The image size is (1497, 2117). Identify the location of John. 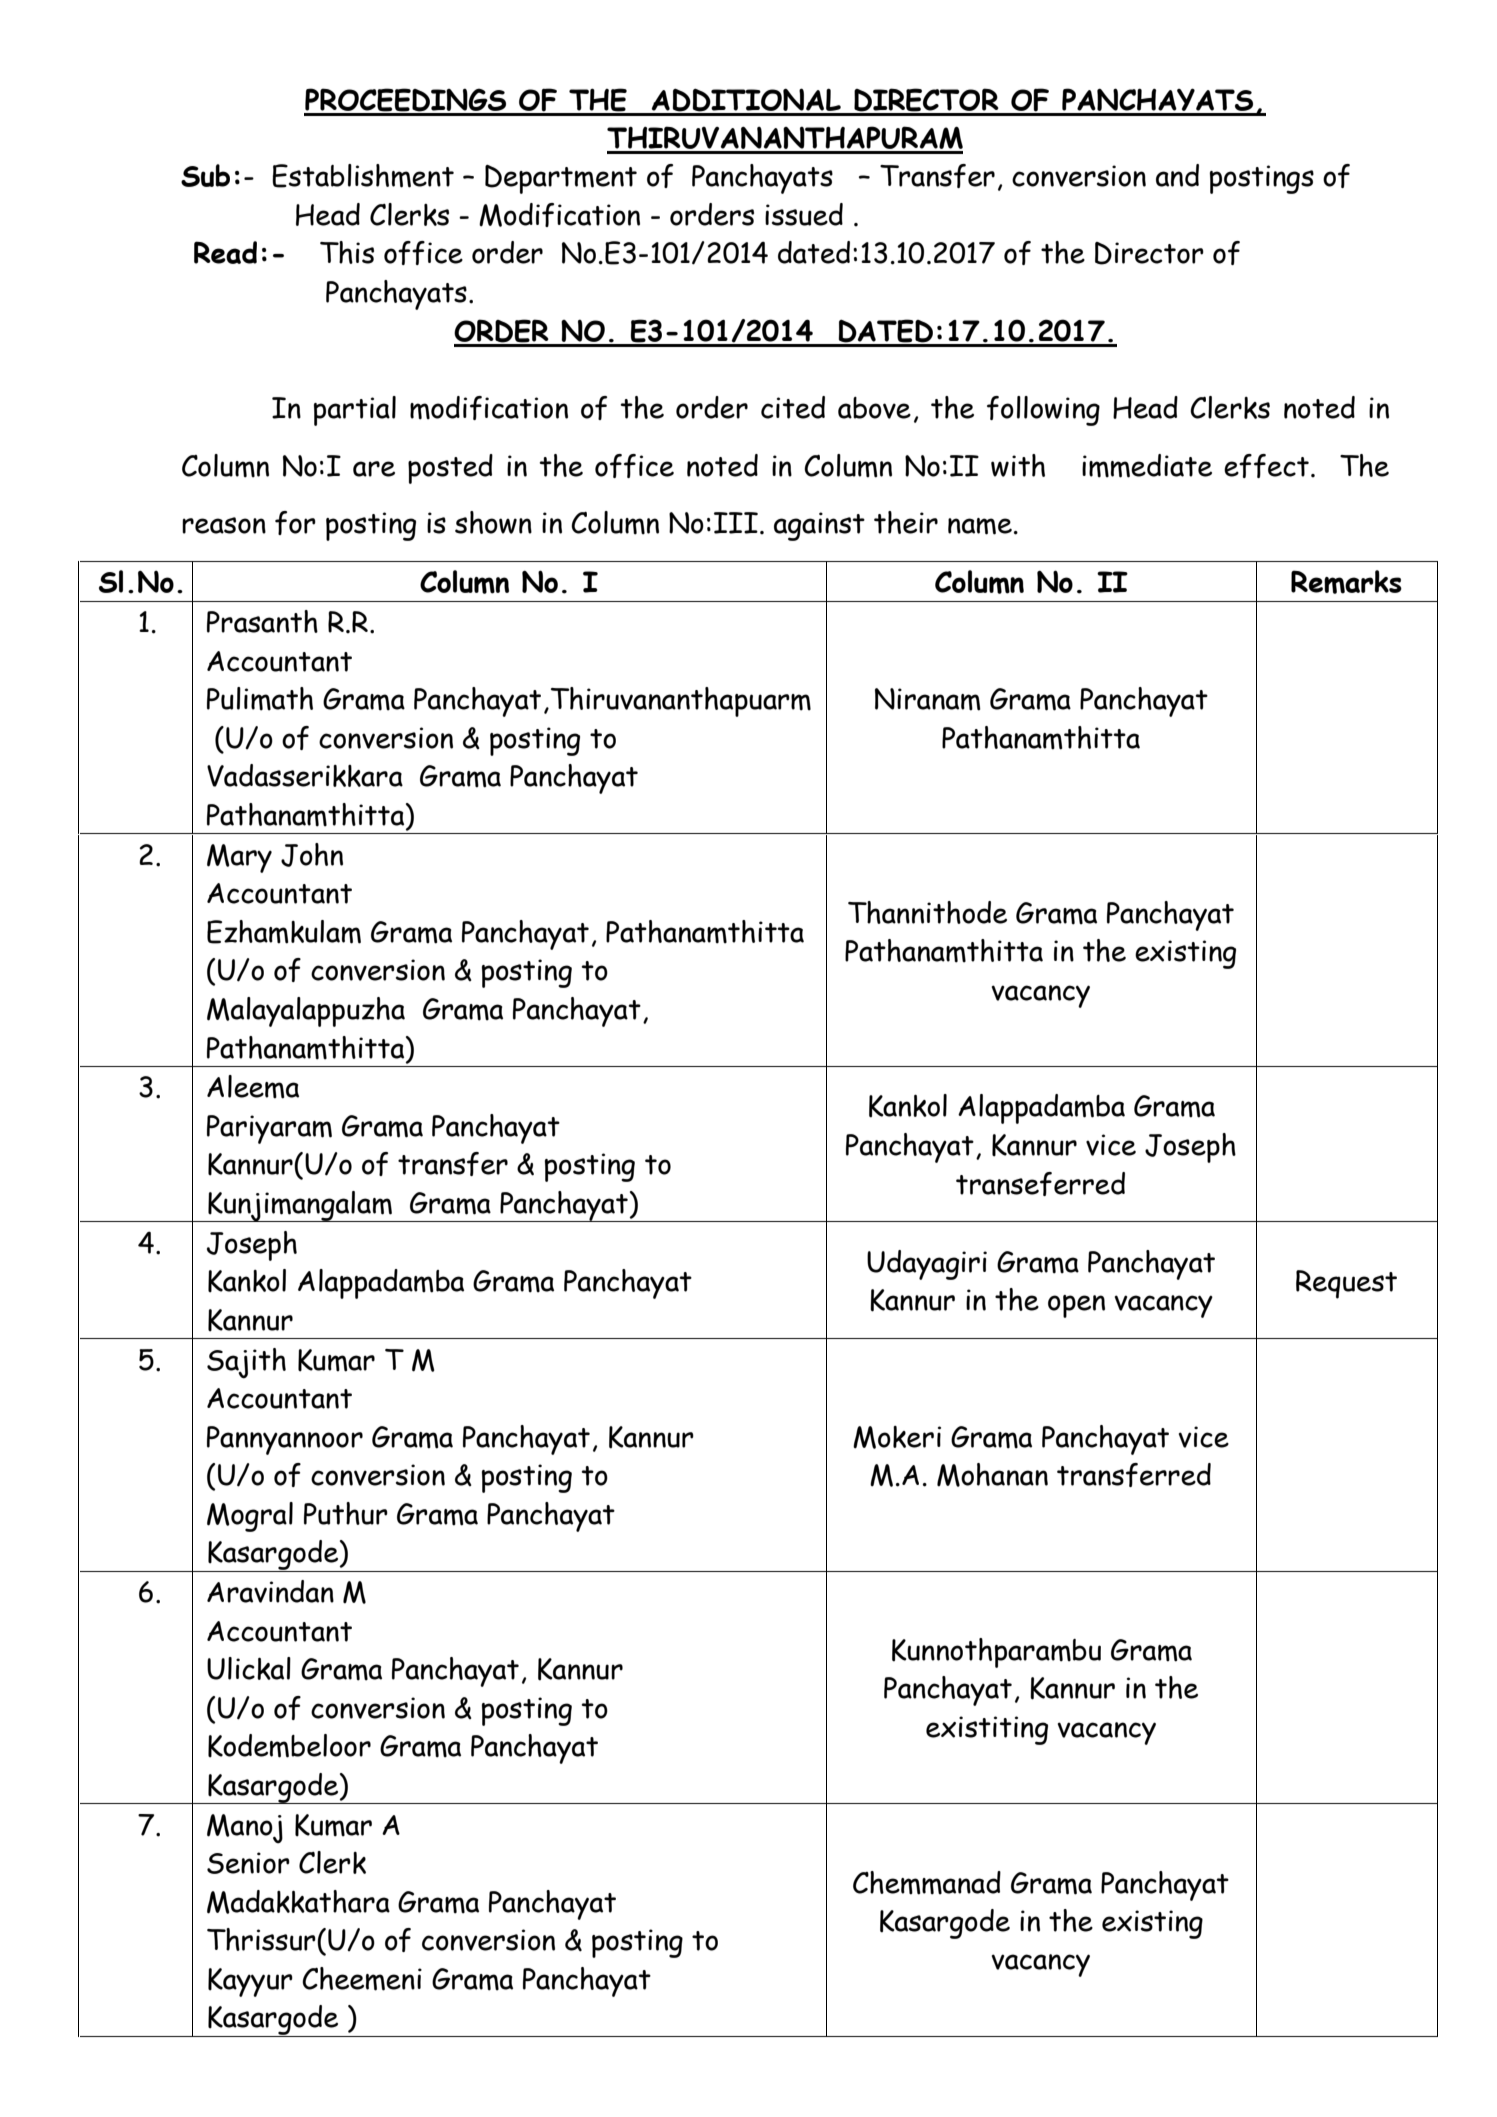
(312, 855).
